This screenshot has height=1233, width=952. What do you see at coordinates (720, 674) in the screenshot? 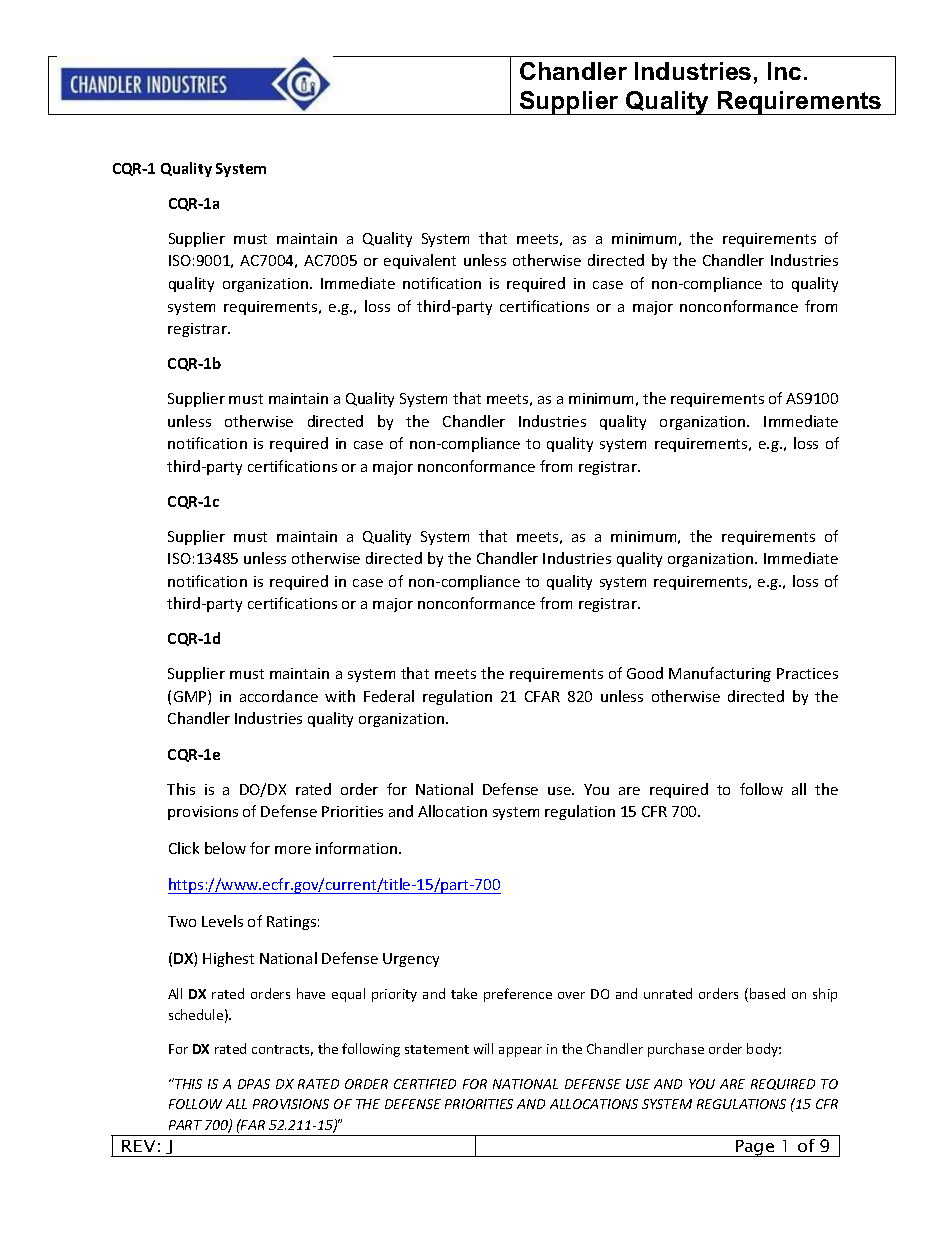
I see `Manufacturing` at bounding box center [720, 674].
